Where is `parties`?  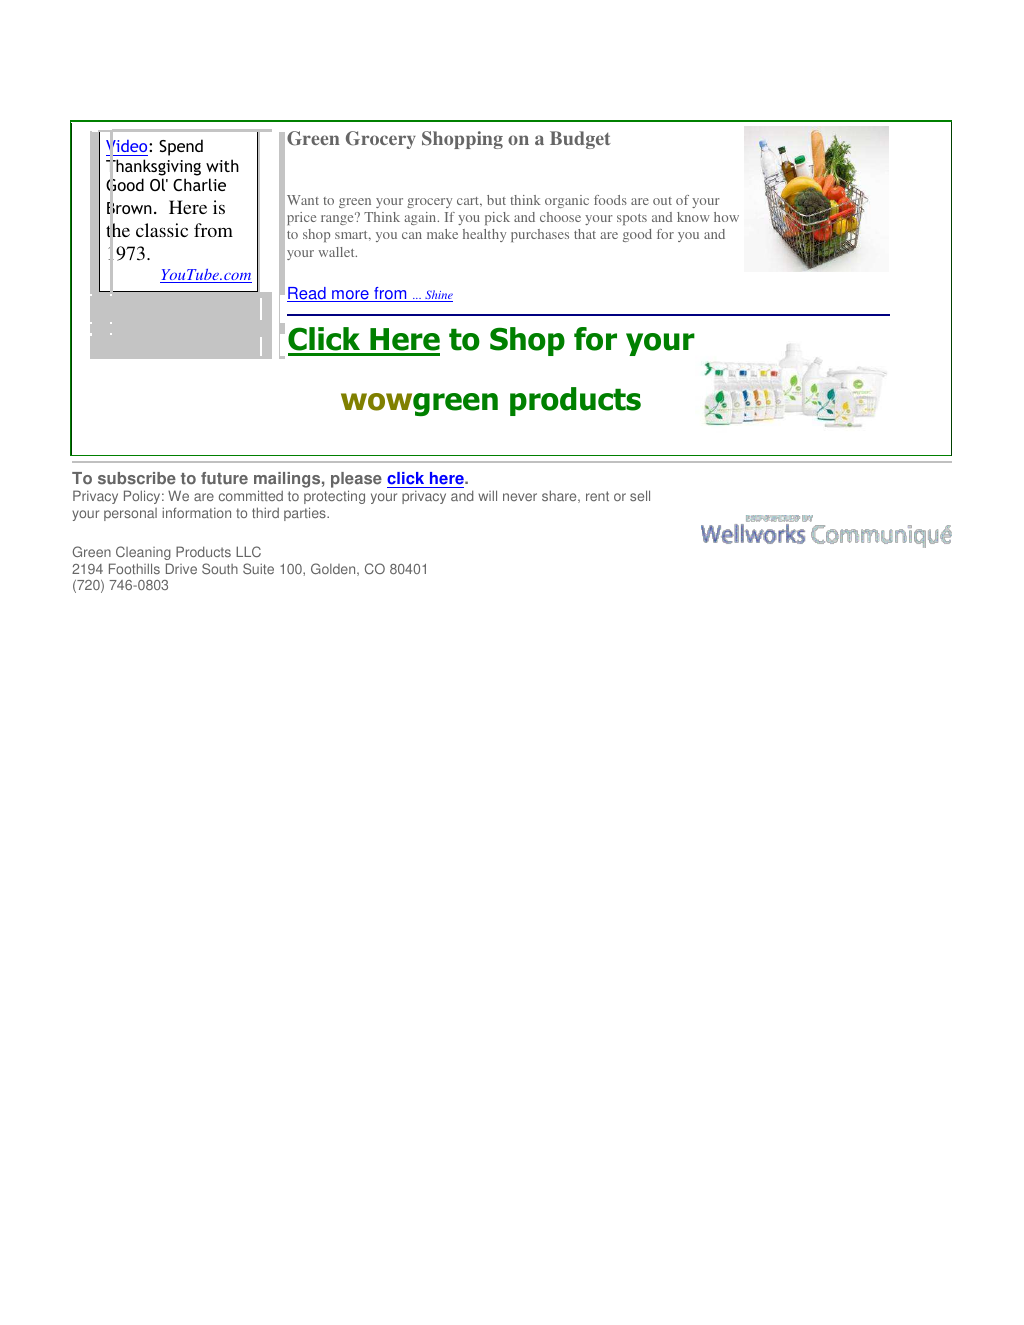
parties is located at coordinates (306, 514).
